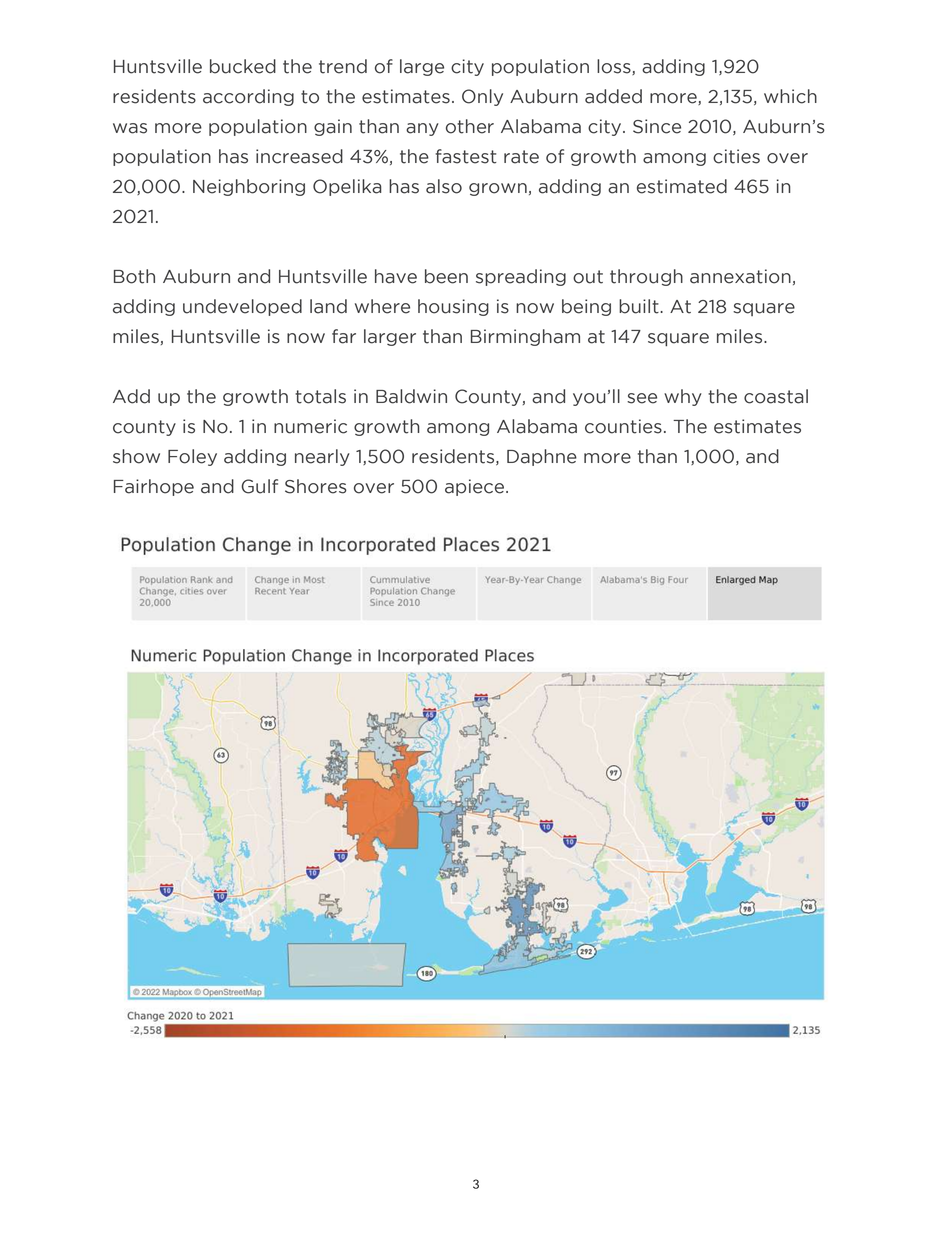 This image has height=1233, width=952. Describe the element at coordinates (446, 276) in the image. I see `been` at that location.
